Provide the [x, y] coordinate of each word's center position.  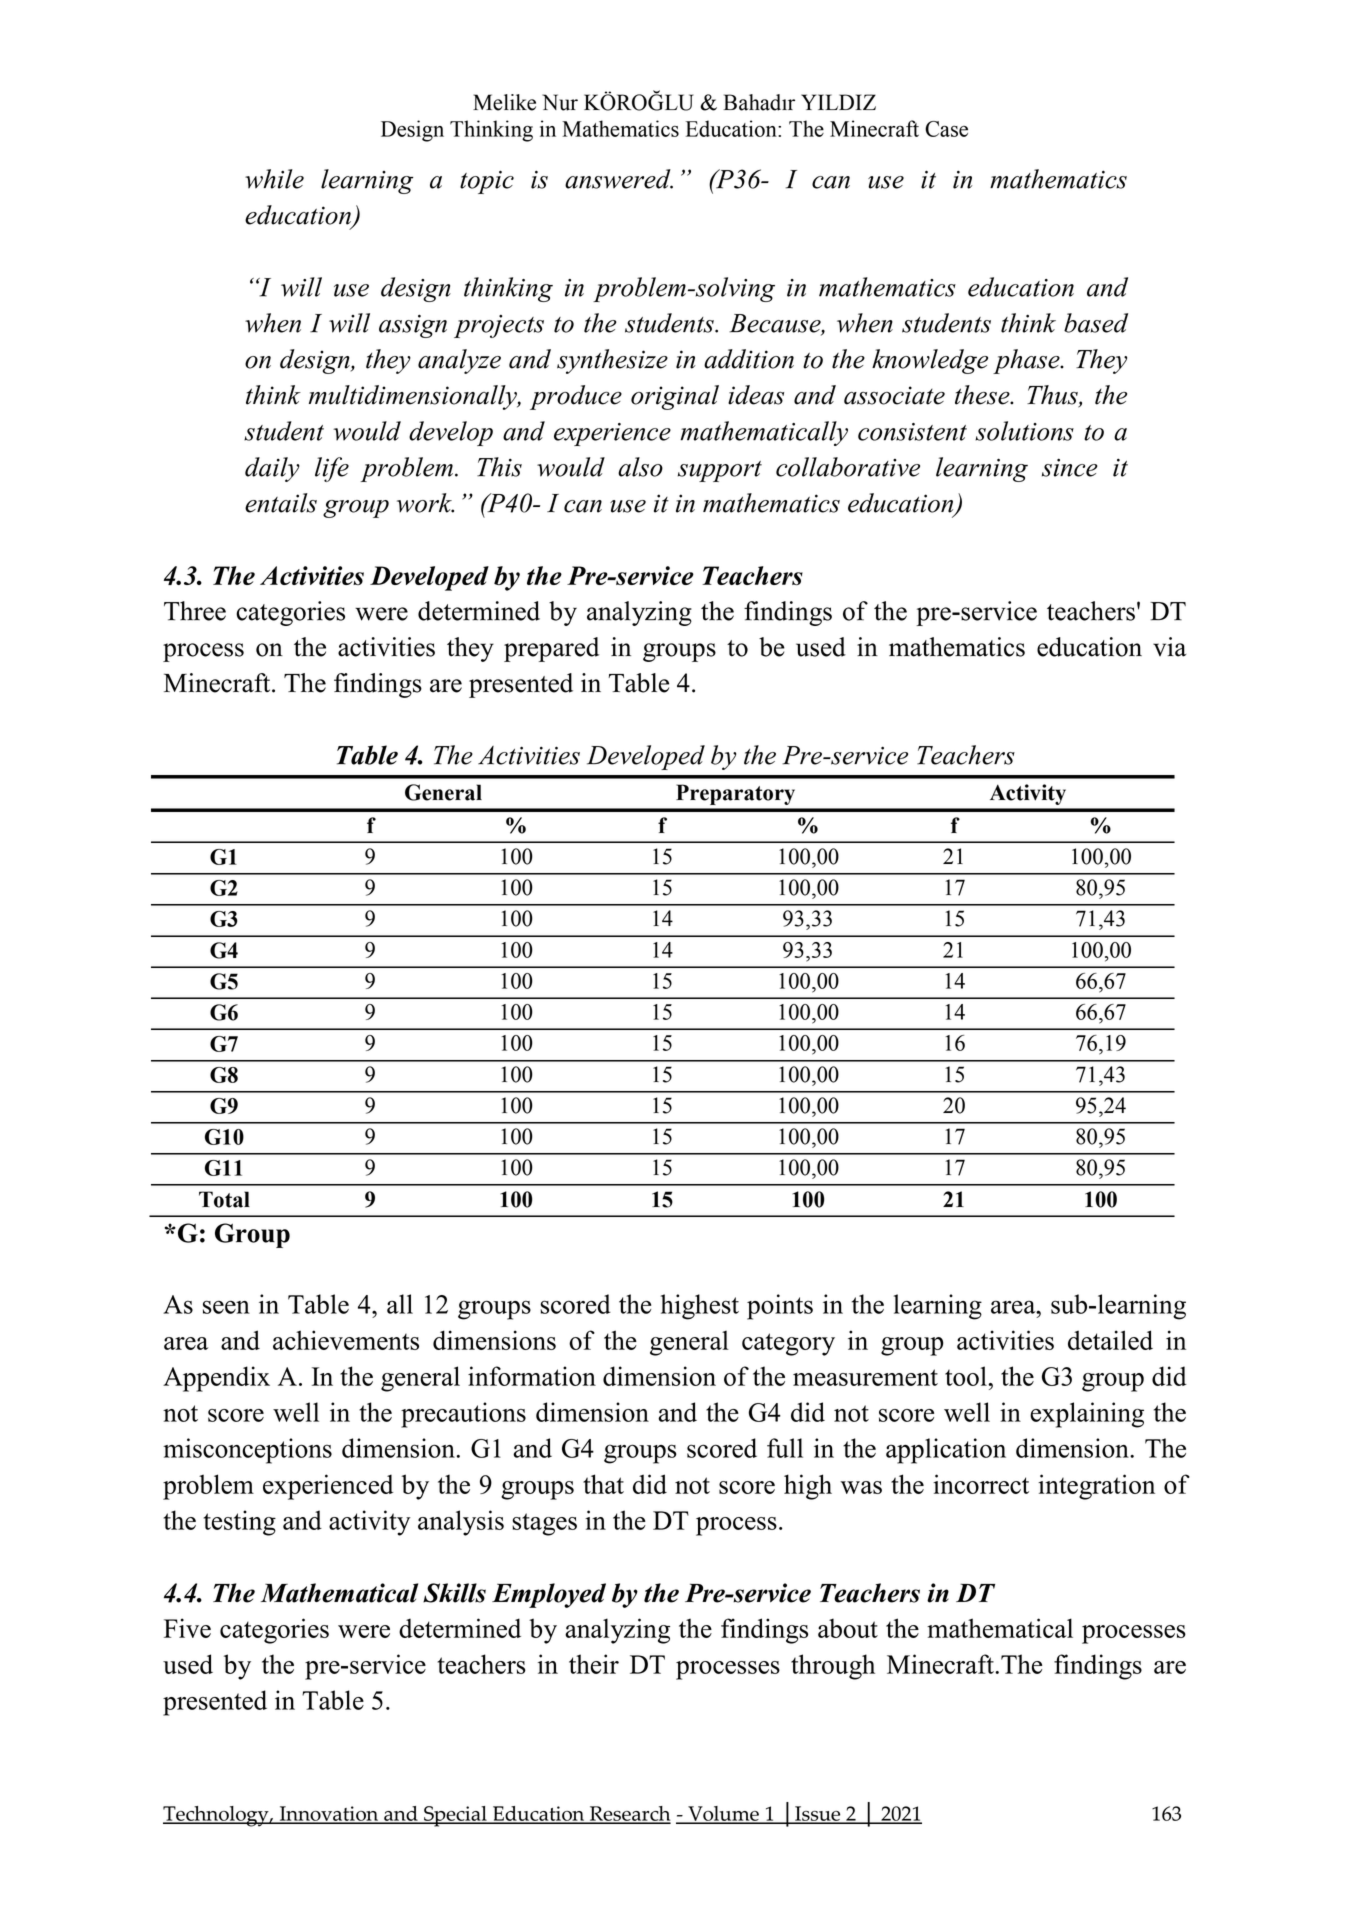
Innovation [329, 1815]
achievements [346, 1340]
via [1169, 647]
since [1070, 467]
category [788, 1344]
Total [224, 1199]
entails [281, 503]
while [274, 179]
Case [946, 129]
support [720, 471]
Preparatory [735, 794]
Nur [560, 102]
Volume [723, 1815]
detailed [1110, 1340]
